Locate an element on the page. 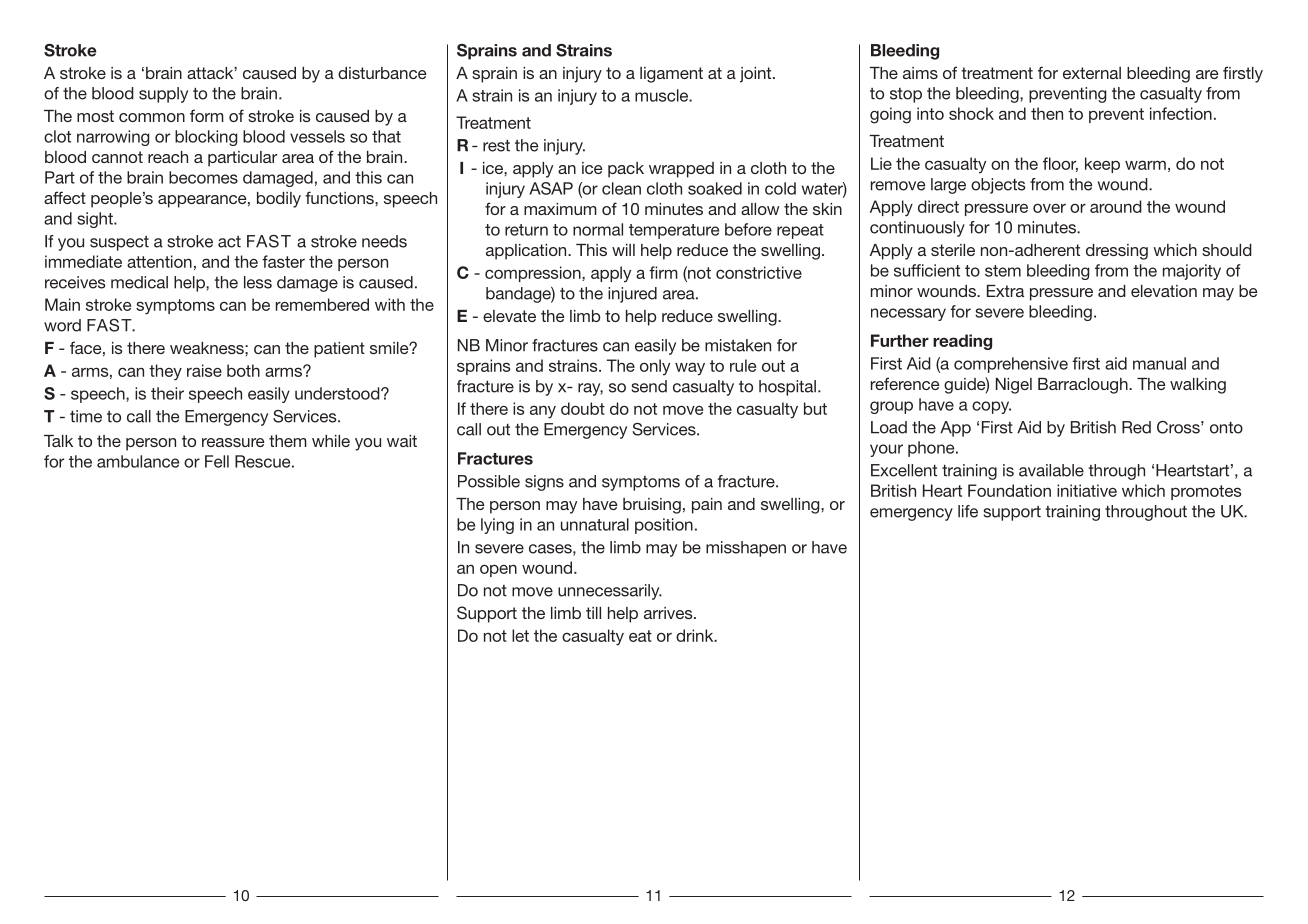  temperature is located at coordinates (674, 231).
